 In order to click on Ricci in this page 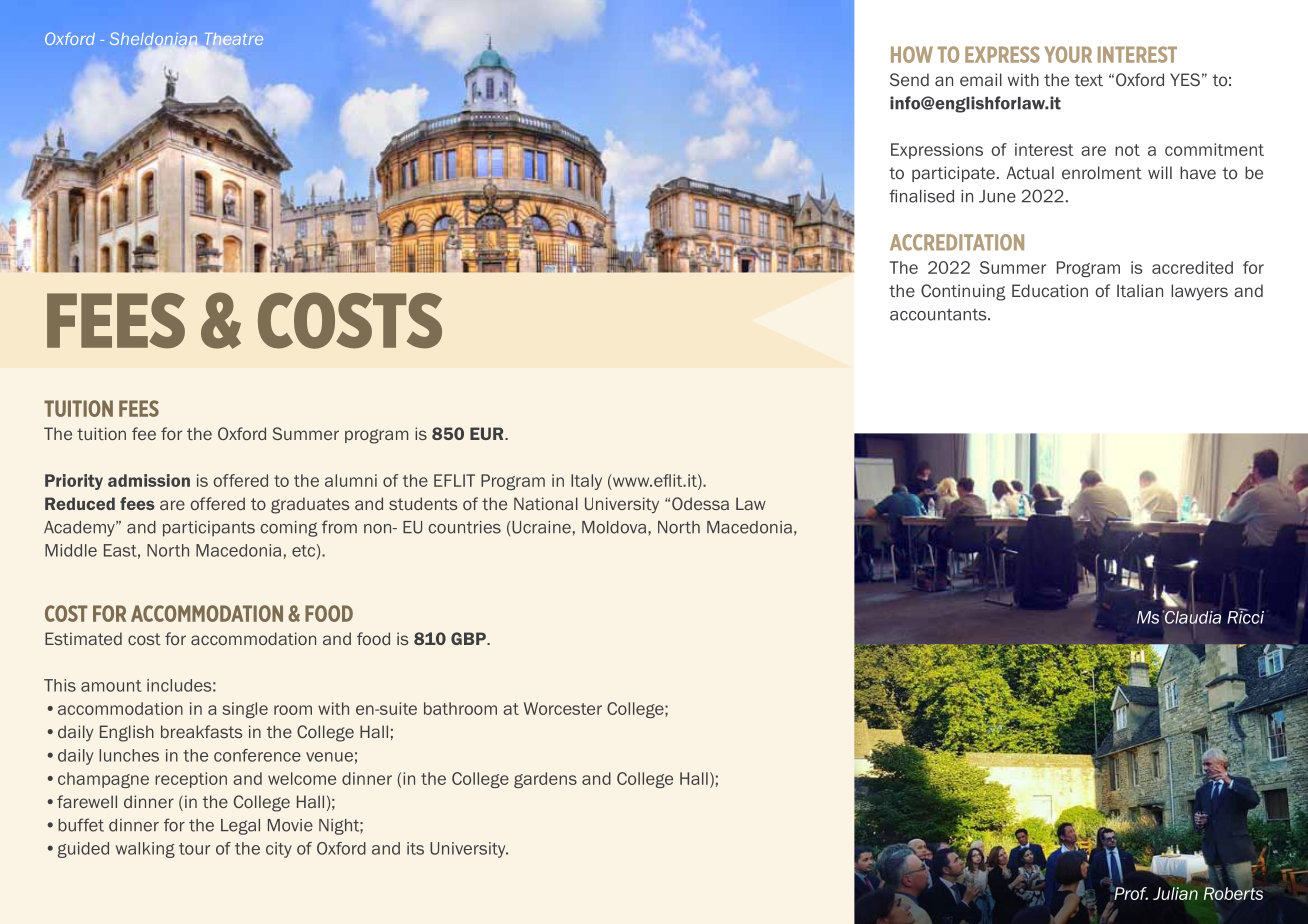, I will do `click(1245, 616)`.
